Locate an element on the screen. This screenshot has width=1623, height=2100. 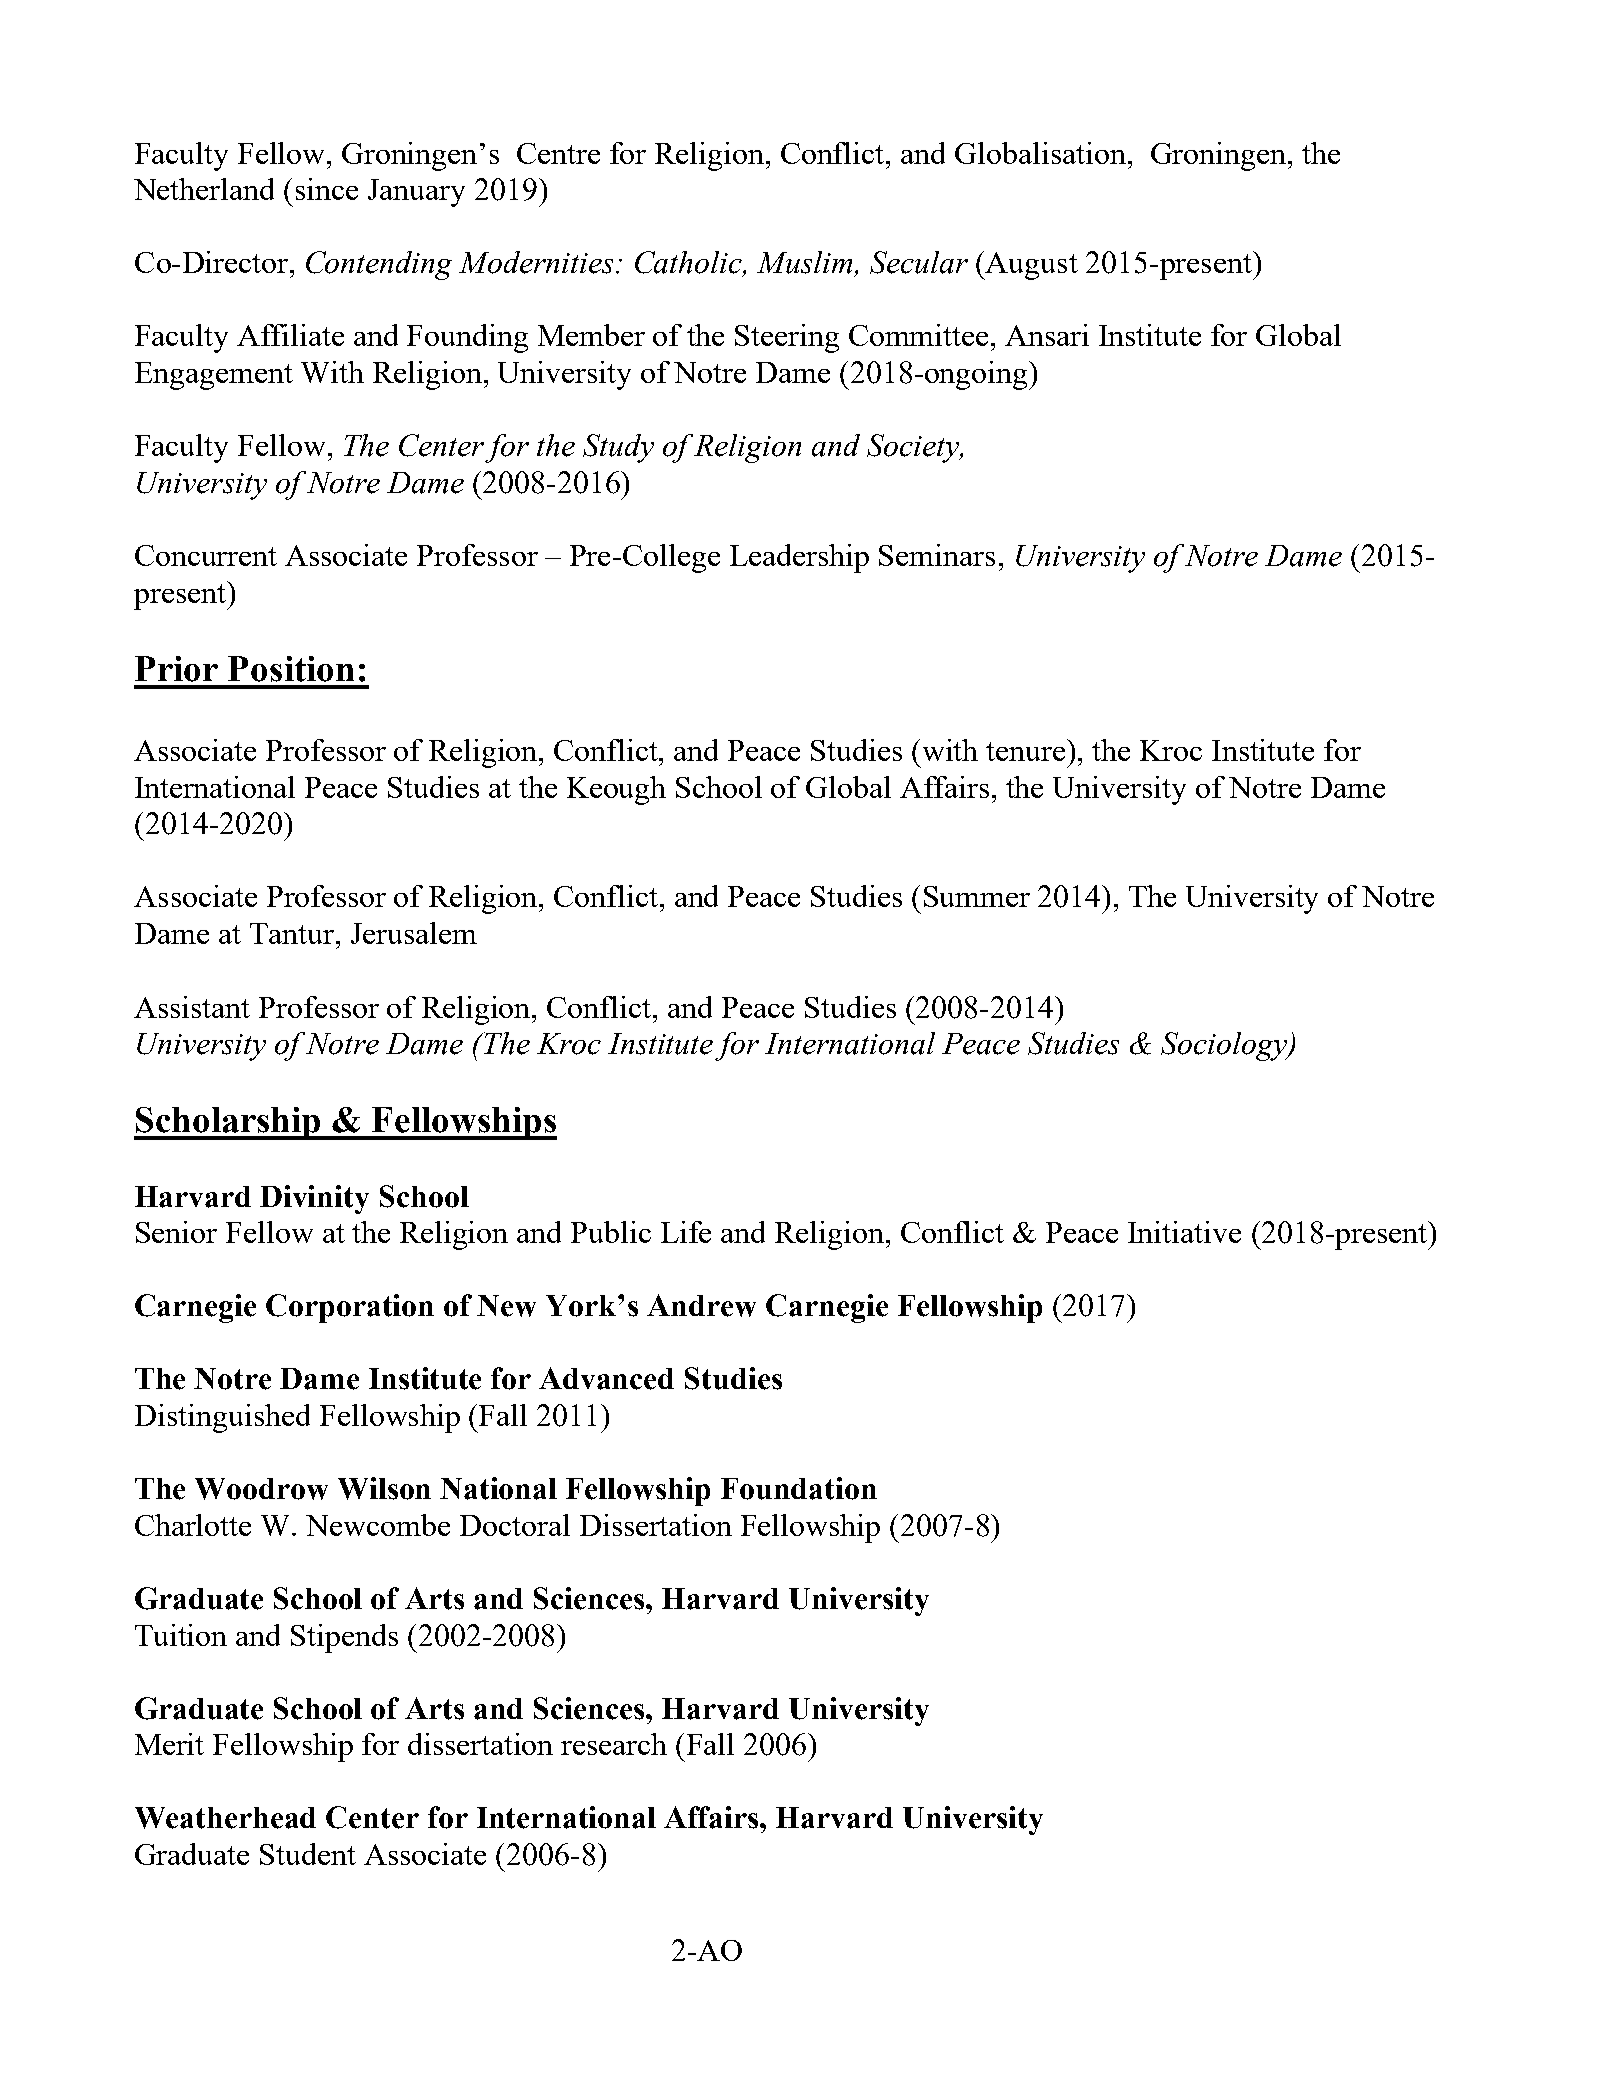
Student is located at coordinates (308, 1854).
